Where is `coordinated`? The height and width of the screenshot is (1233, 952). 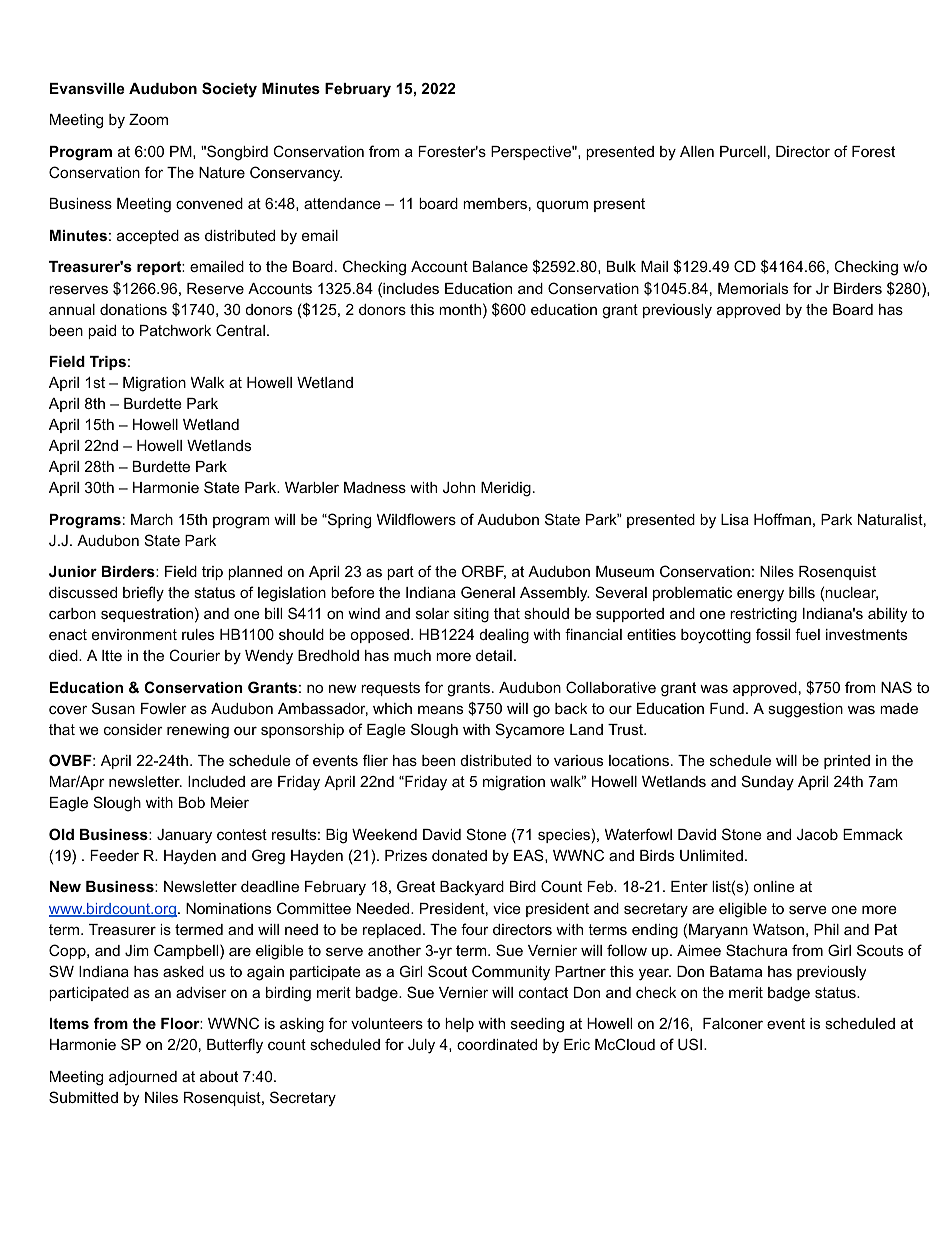 coordinated is located at coordinates (497, 1044).
